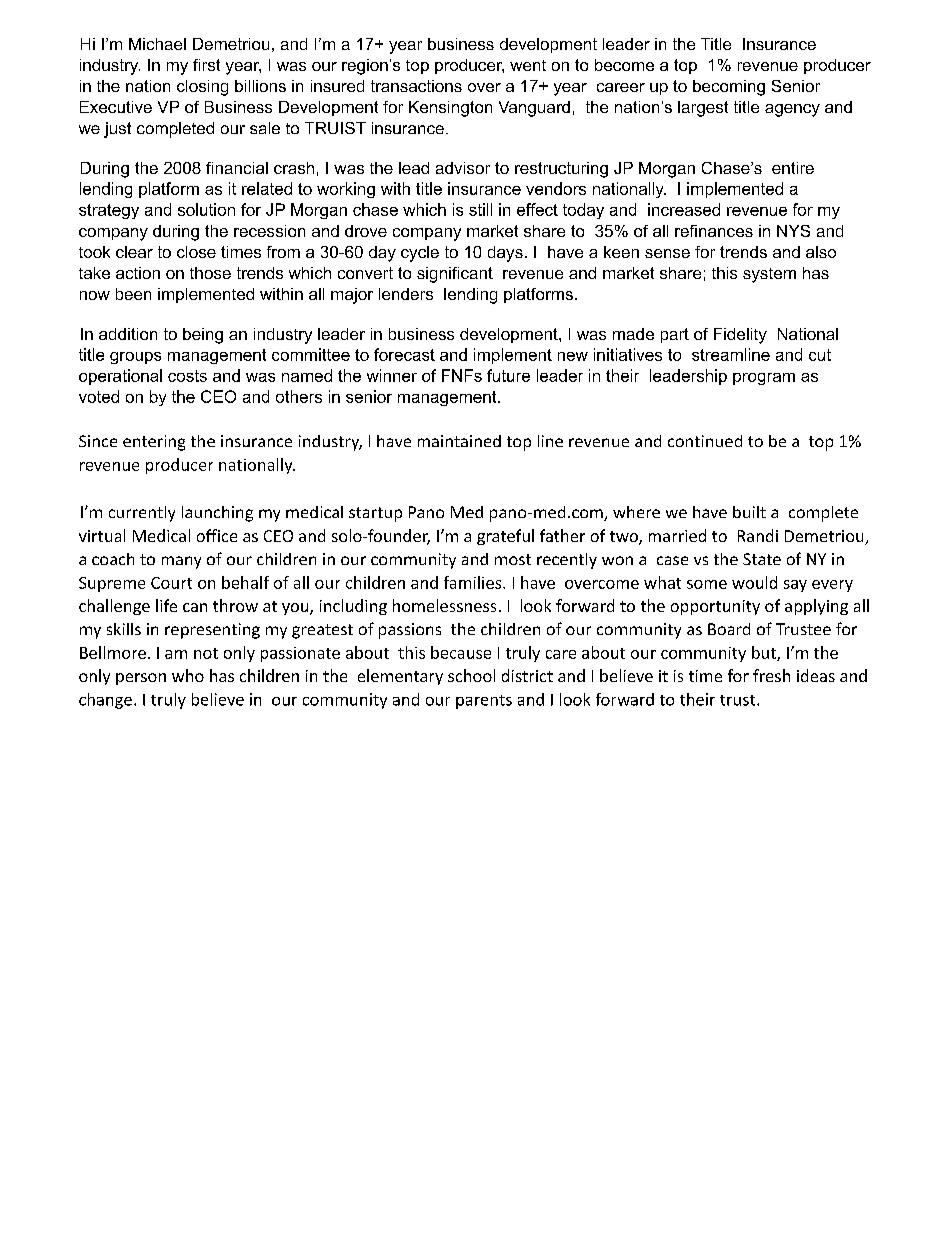 The image size is (952, 1233). What do you see at coordinates (471, 675) in the page?
I see `school` at bounding box center [471, 675].
